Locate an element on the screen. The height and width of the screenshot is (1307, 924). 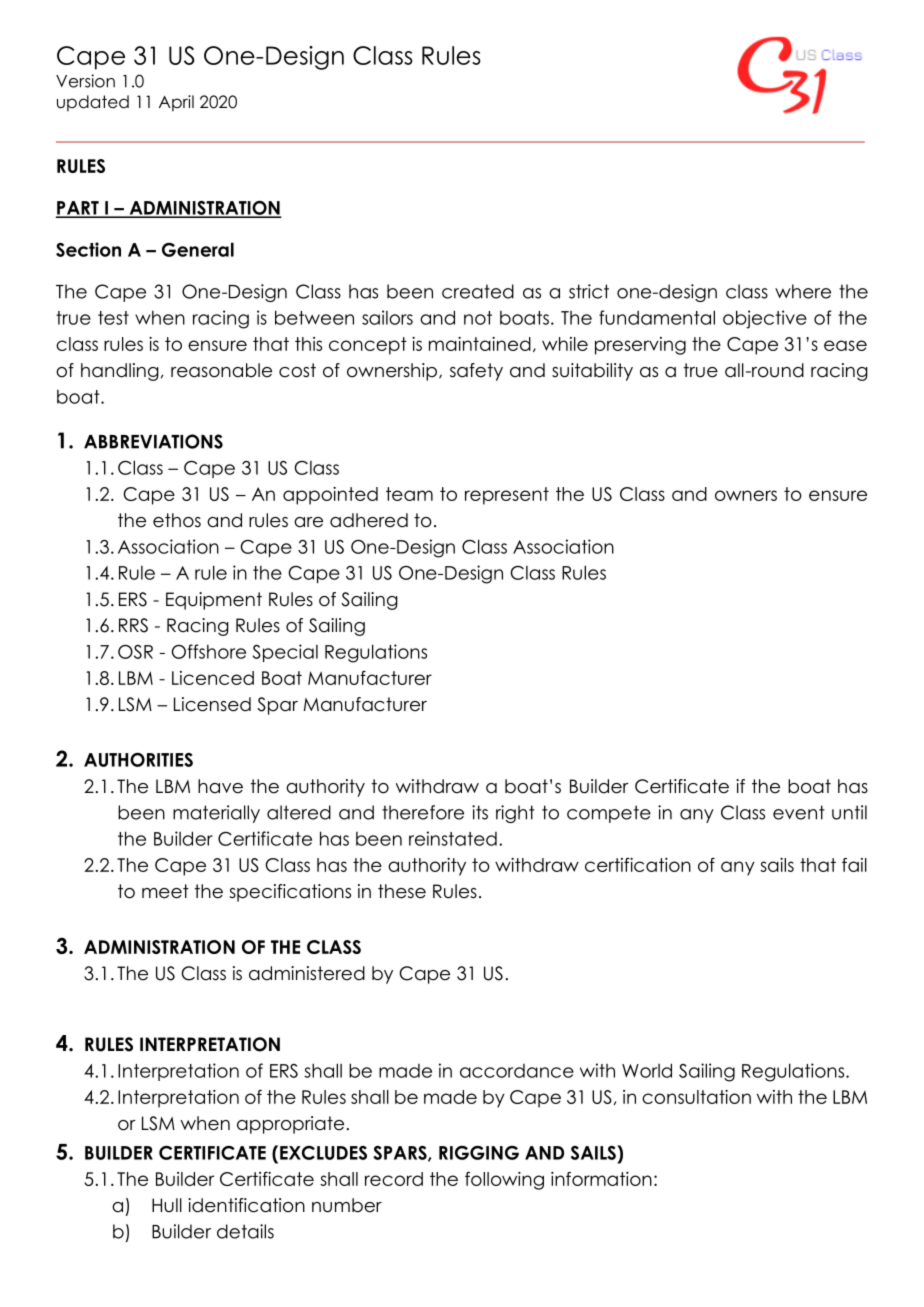
ABBREVIATIONS is located at coordinates (153, 441).
